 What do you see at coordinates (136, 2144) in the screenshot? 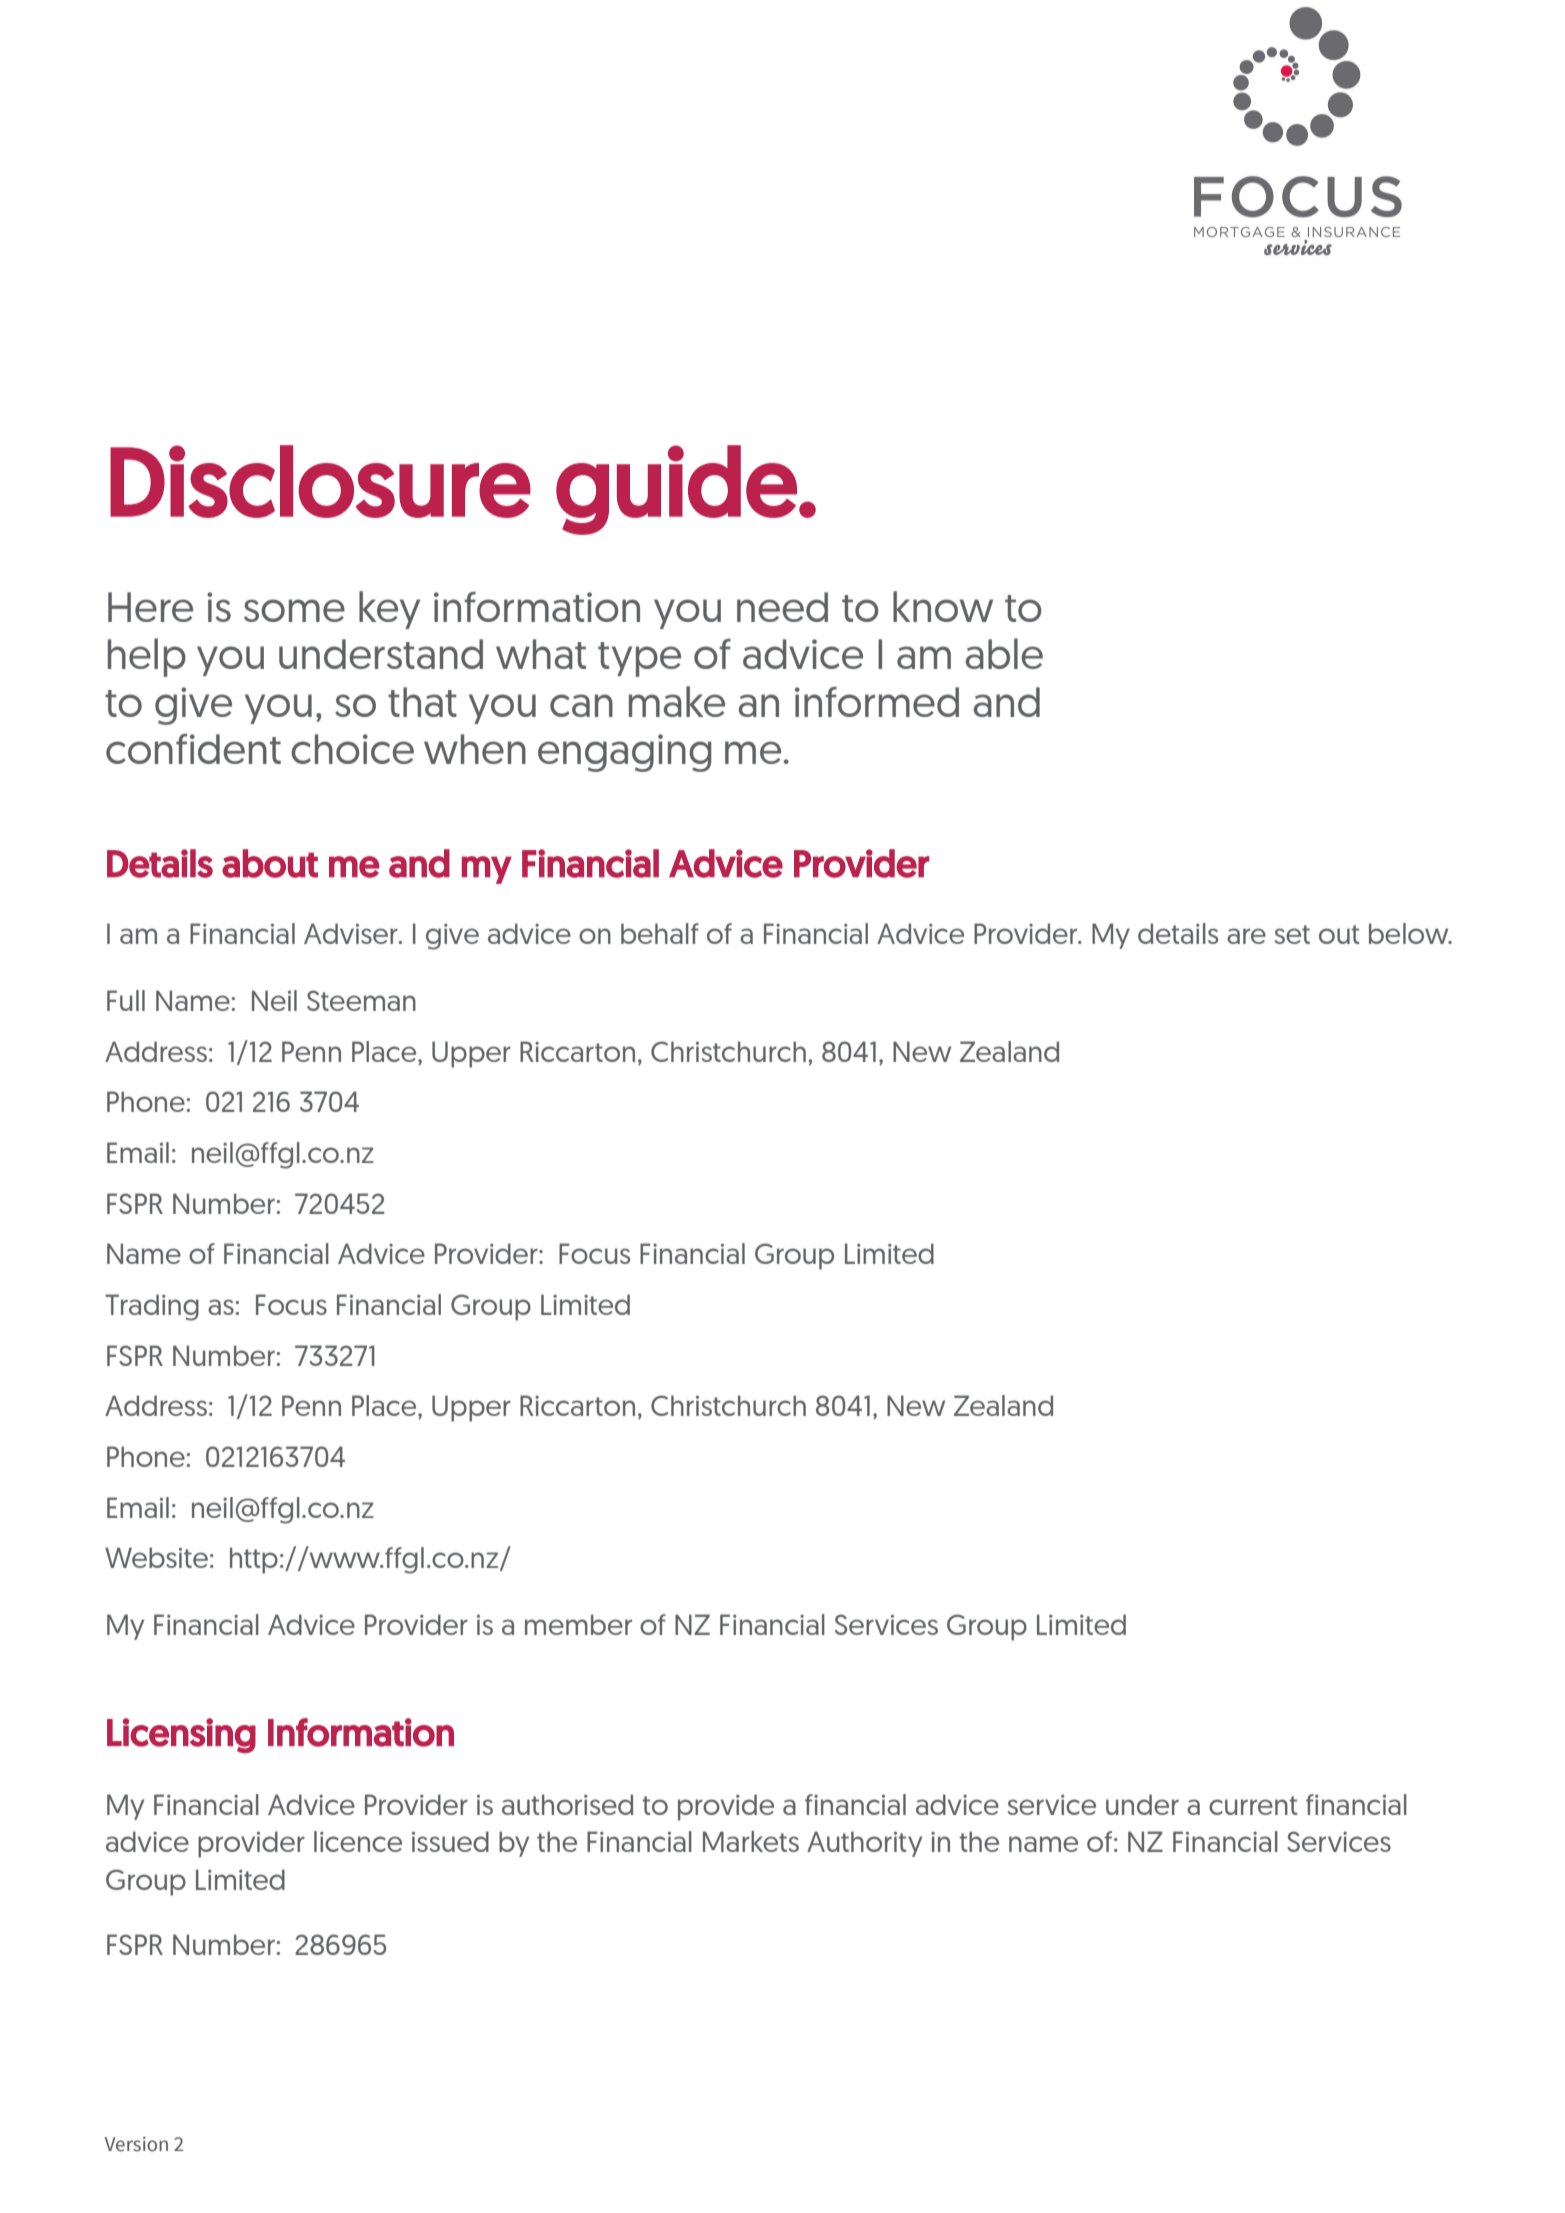
I see `Version` at bounding box center [136, 2144].
